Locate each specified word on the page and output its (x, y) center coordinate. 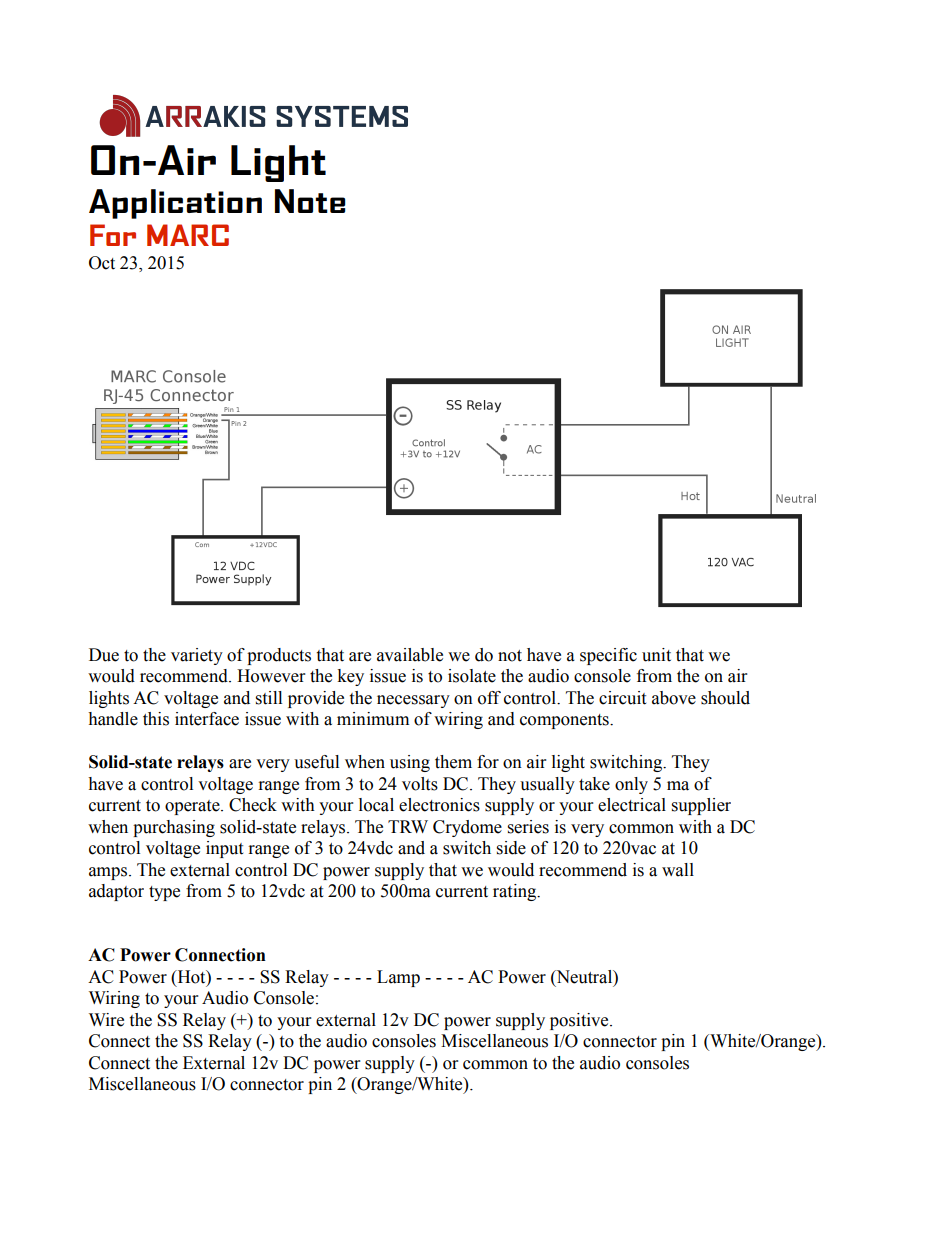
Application (175, 204)
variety (197, 656)
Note (310, 201)
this (156, 719)
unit (656, 655)
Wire (106, 1020)
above (674, 698)
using (410, 763)
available (410, 655)
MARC (188, 235)
